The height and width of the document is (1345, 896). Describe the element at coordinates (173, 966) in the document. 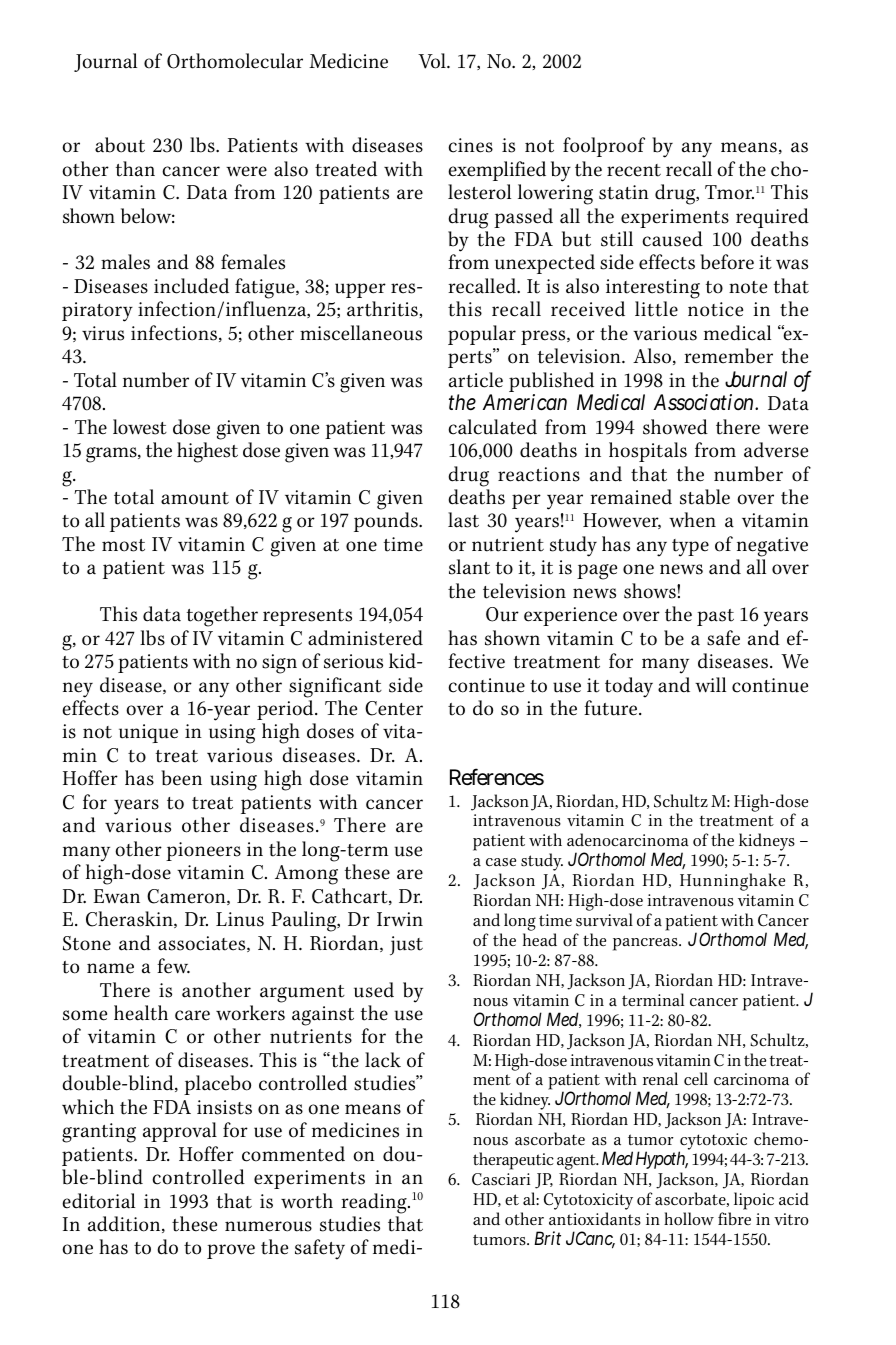

I see `few` at that location.
